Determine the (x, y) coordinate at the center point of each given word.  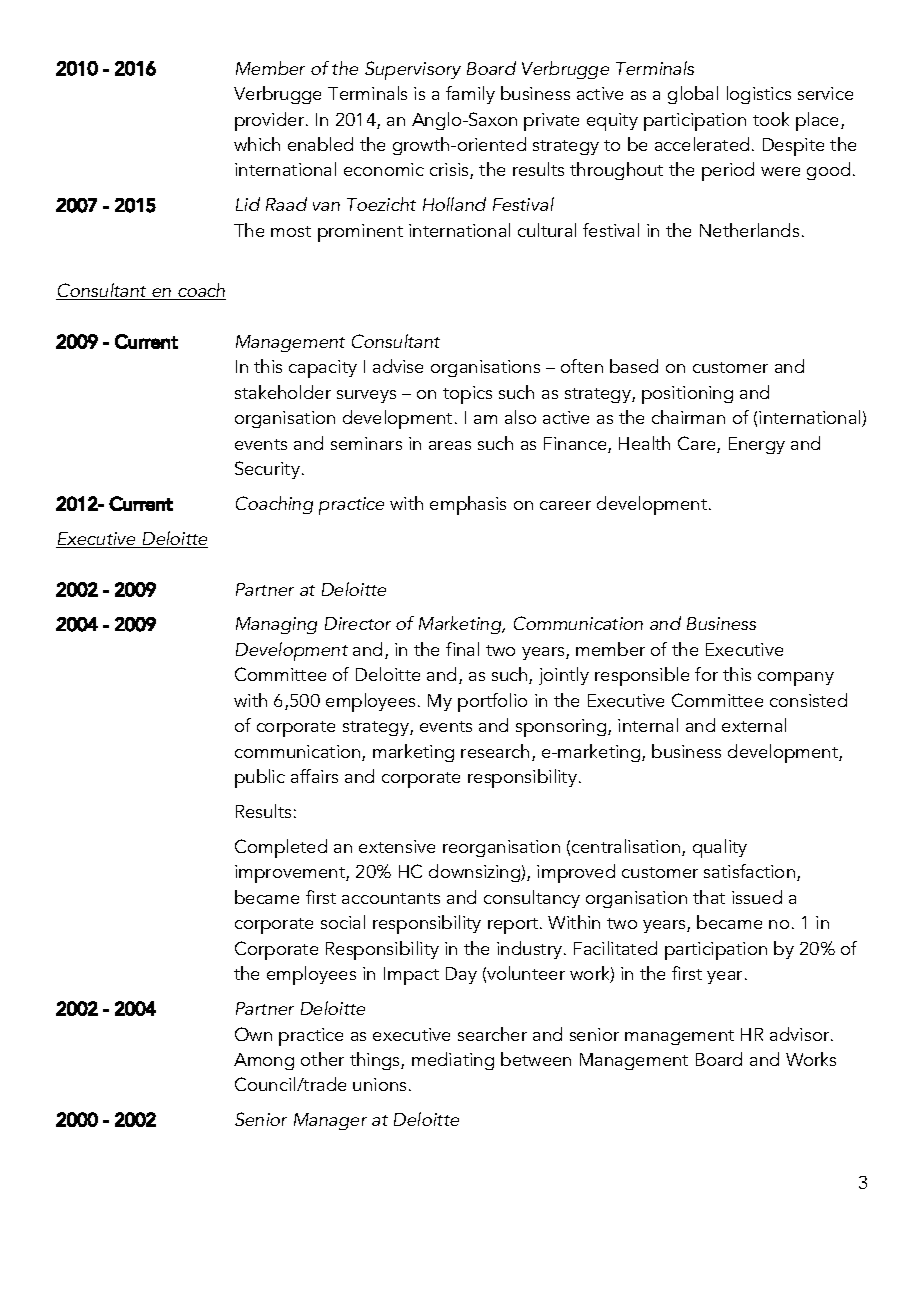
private (551, 122)
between (536, 1059)
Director (358, 623)
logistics (759, 95)
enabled (320, 144)
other (322, 1059)
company (796, 679)
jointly (564, 676)
